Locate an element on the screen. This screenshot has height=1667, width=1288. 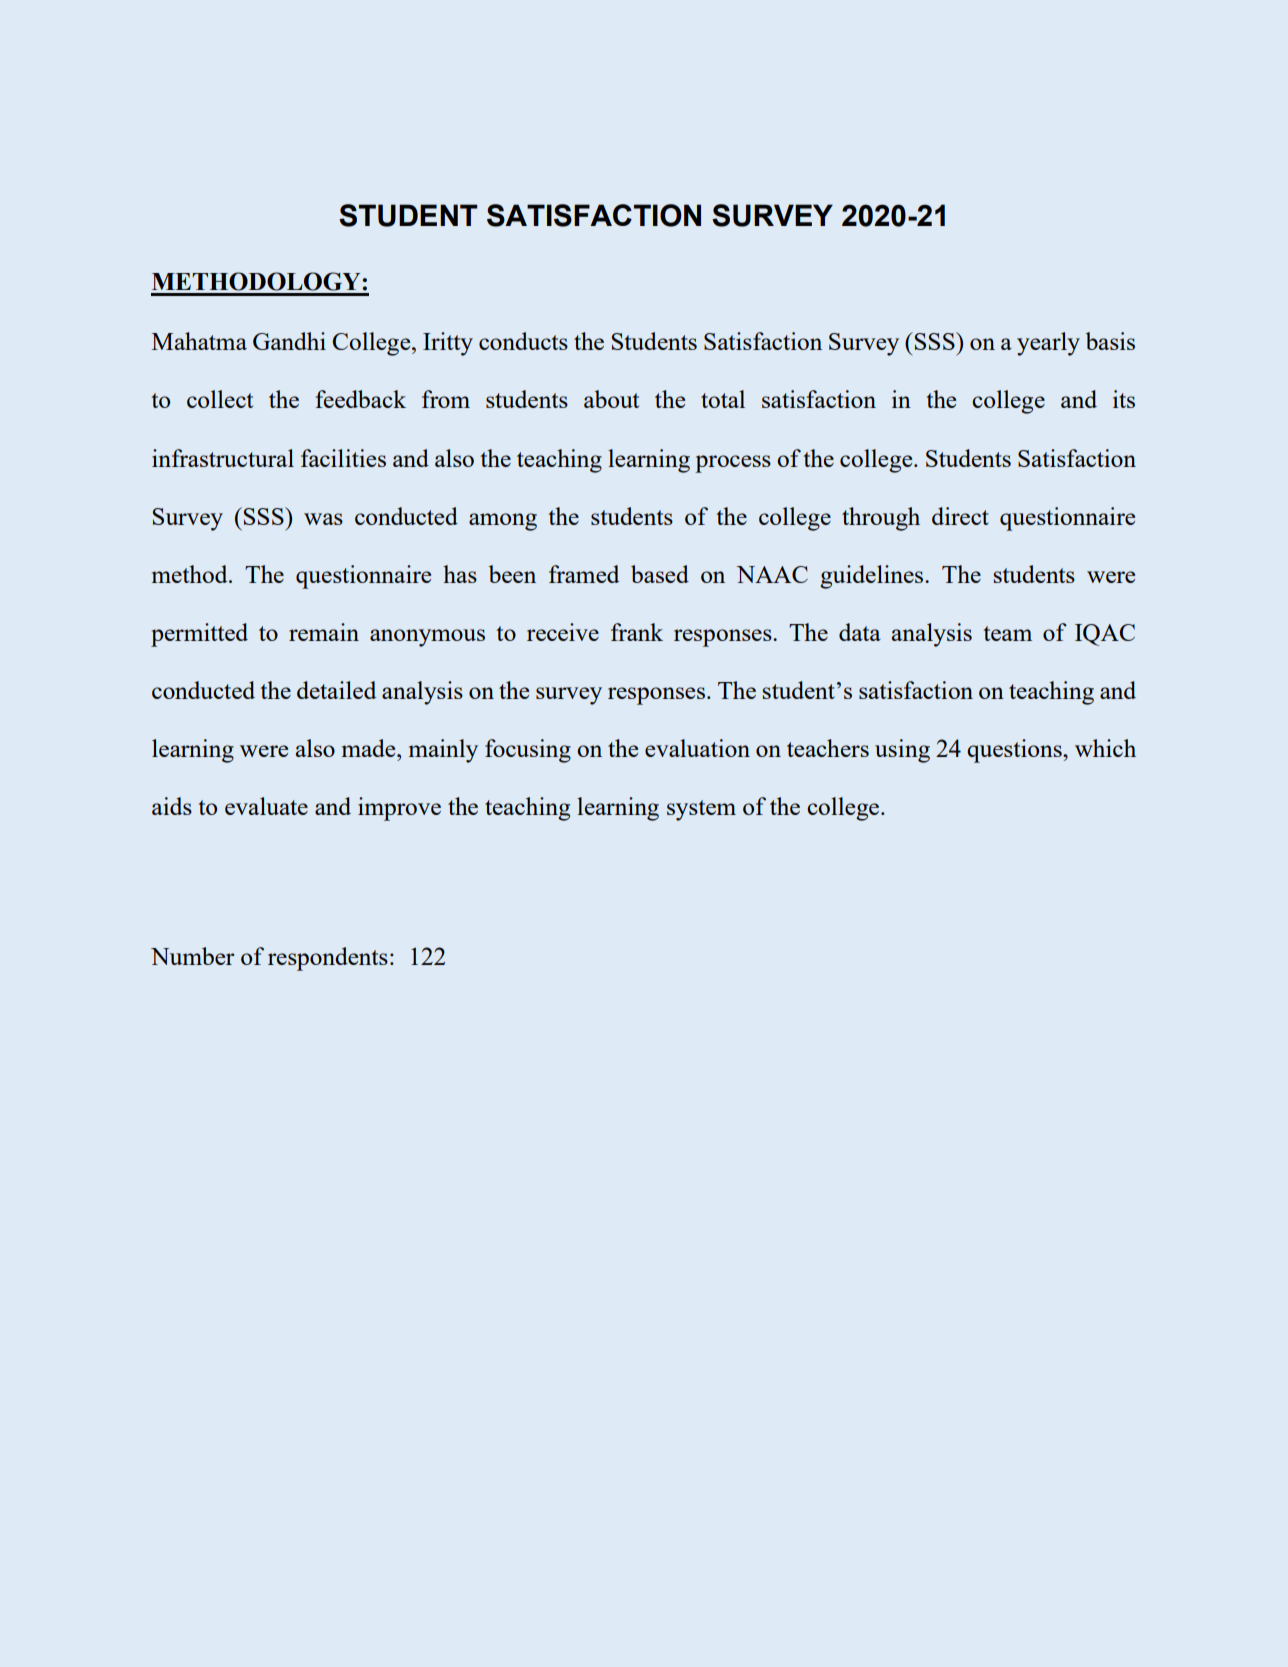
questions is located at coordinates (1015, 751).
